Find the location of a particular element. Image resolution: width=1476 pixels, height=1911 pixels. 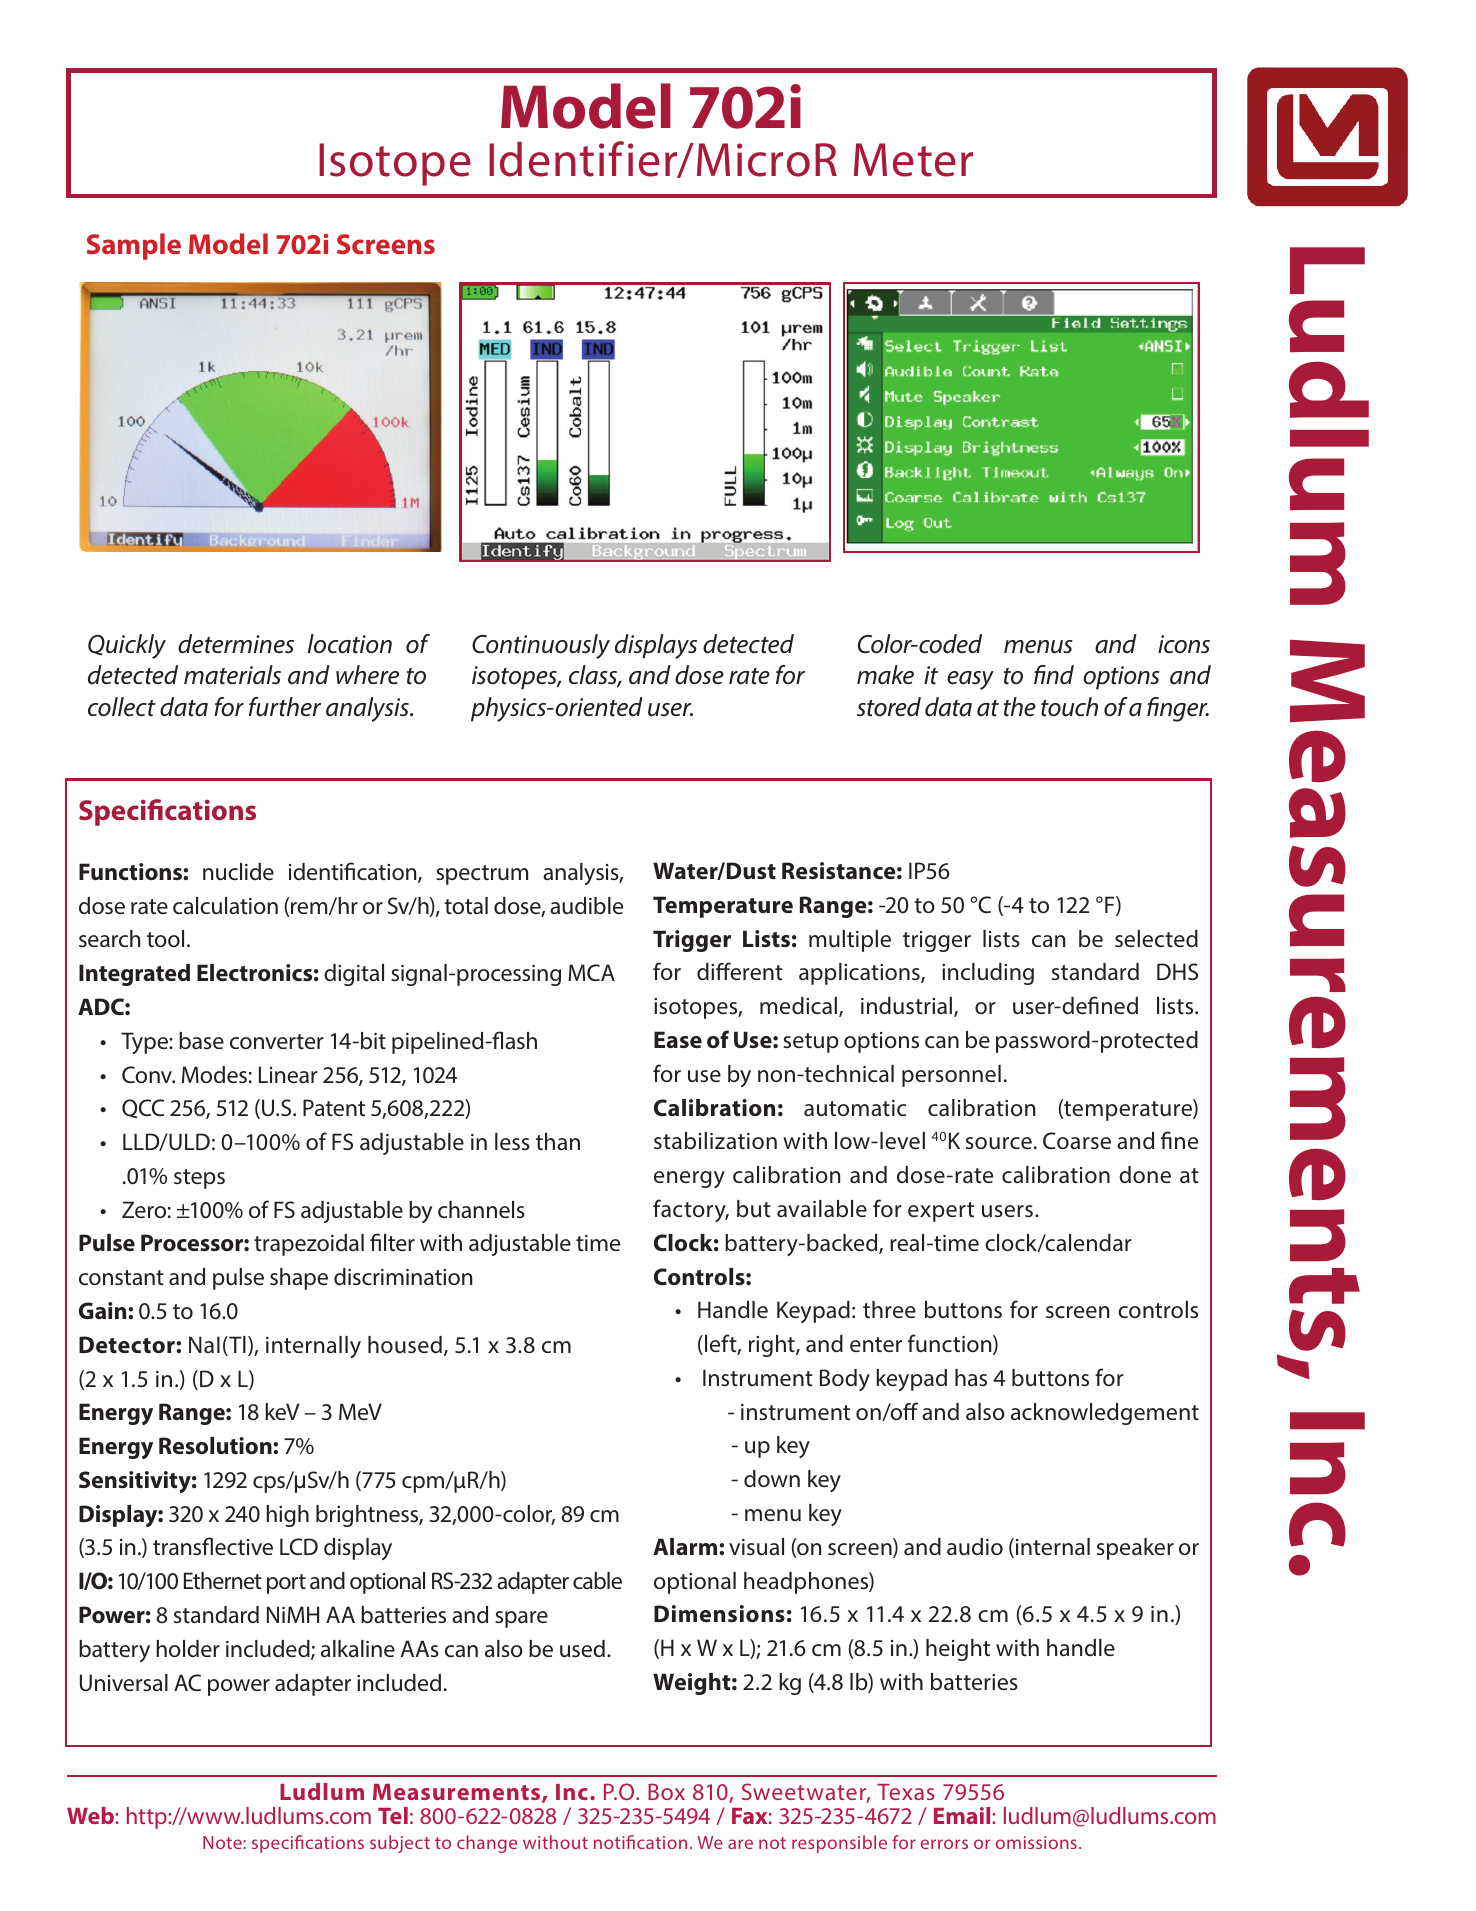

further is located at coordinates (285, 707).
